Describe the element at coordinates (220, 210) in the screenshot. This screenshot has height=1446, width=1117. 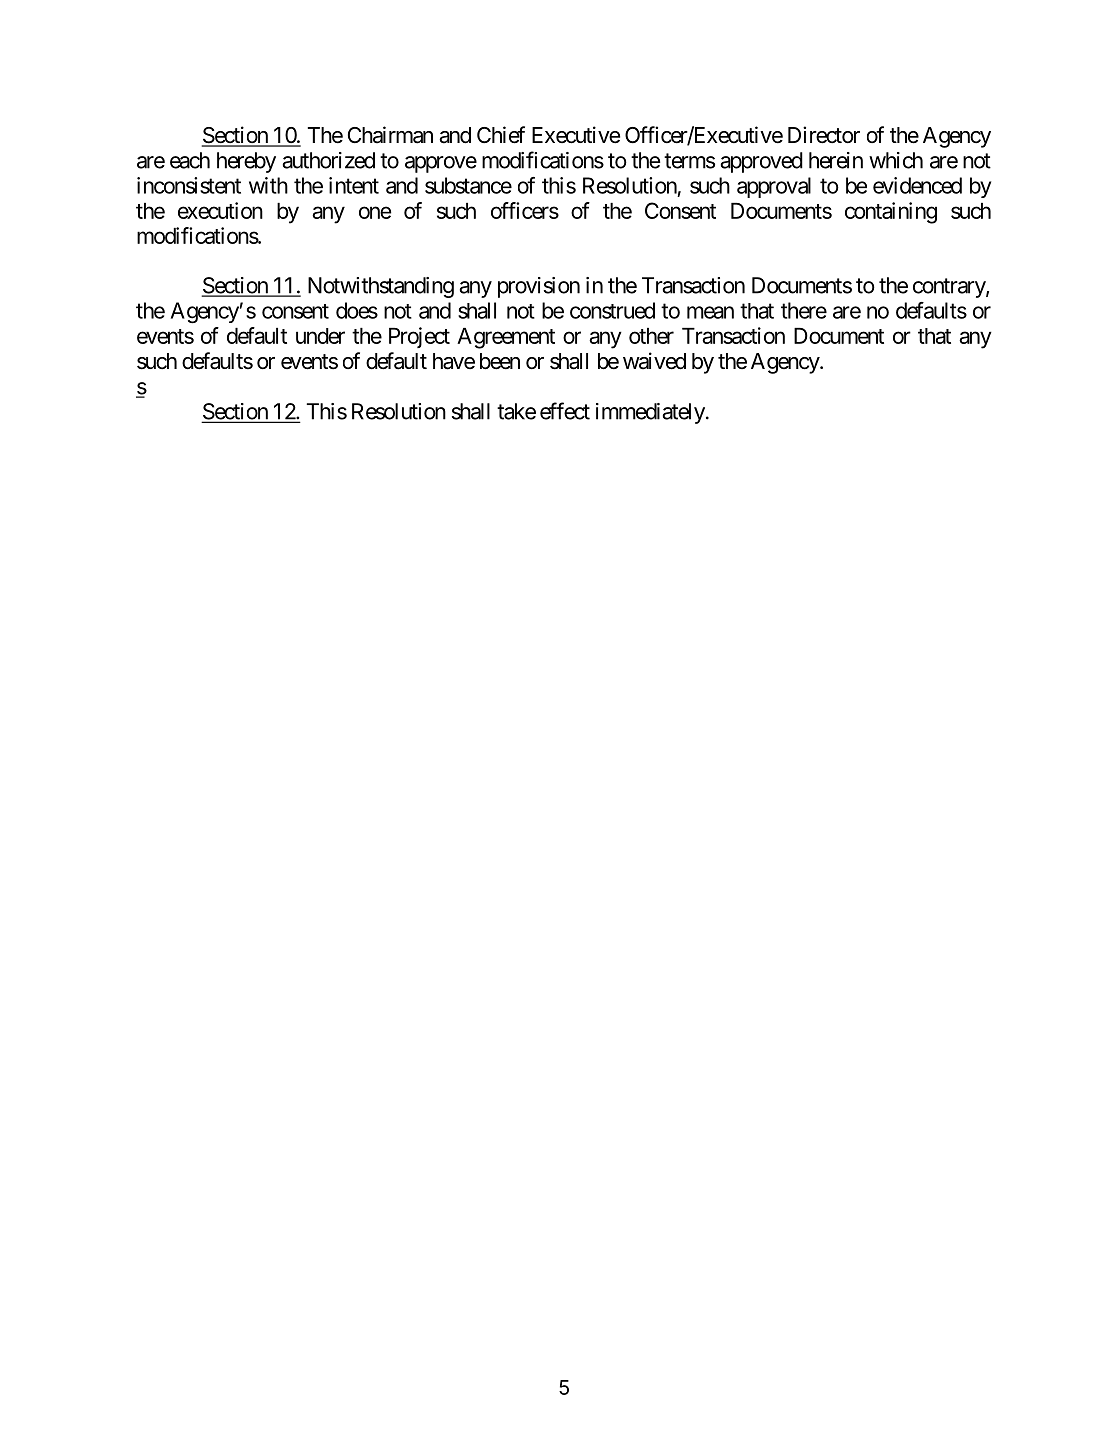
I see `execution` at that location.
